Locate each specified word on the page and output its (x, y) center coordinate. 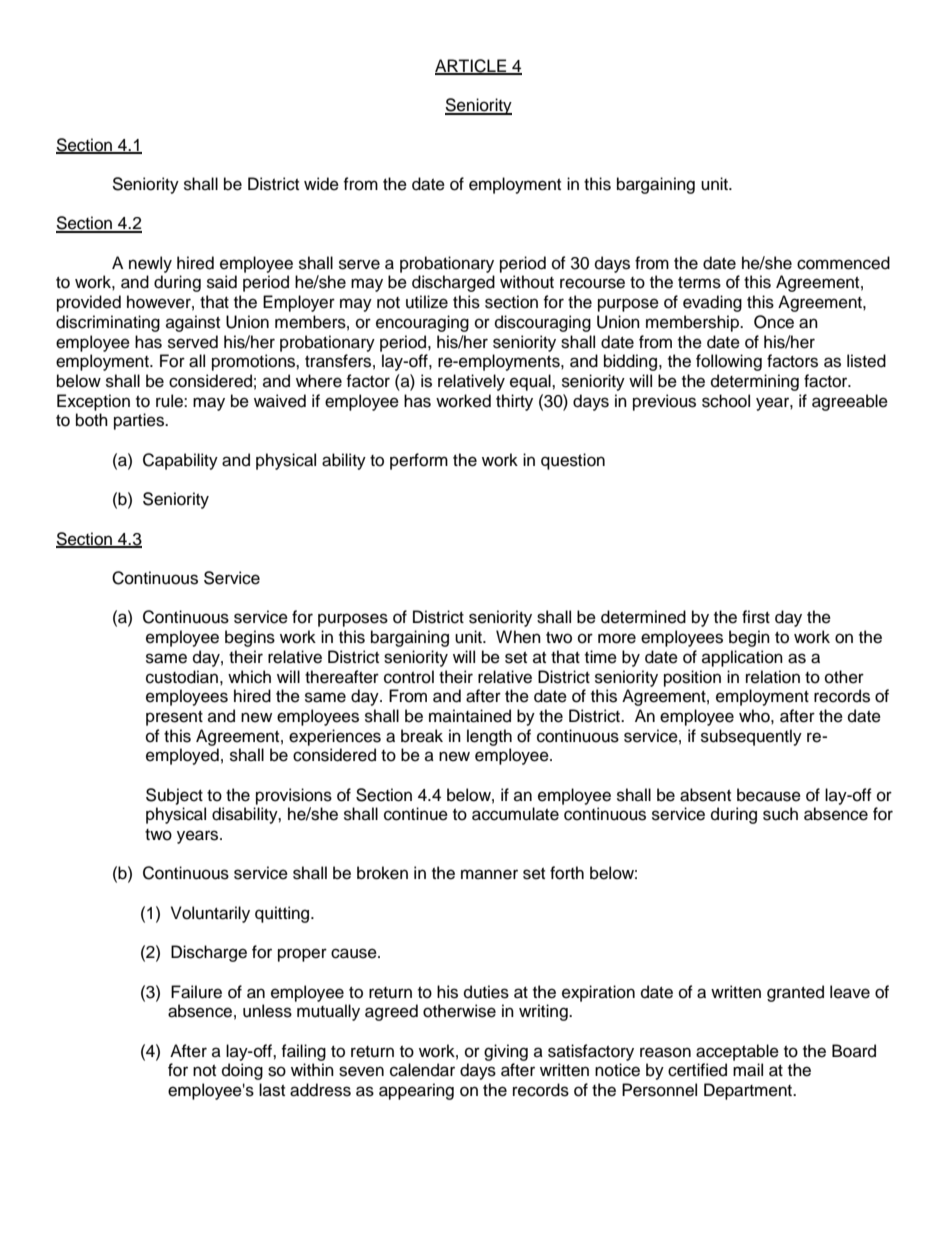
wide (321, 184)
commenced (843, 263)
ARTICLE (472, 67)
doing (242, 1071)
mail (748, 1070)
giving (506, 1052)
